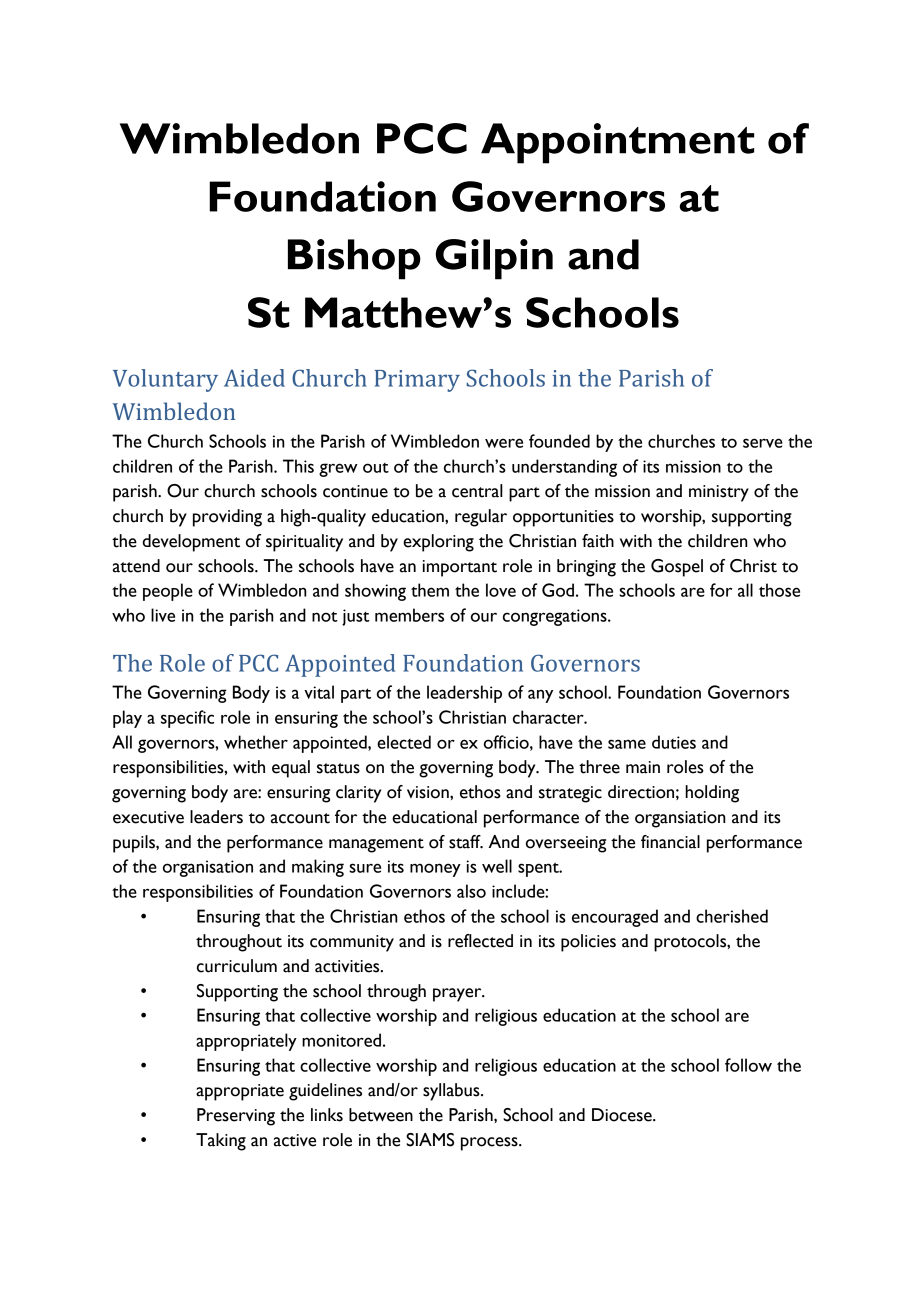 The height and width of the page is (1308, 924). I want to click on Appointment, so click(617, 143).
